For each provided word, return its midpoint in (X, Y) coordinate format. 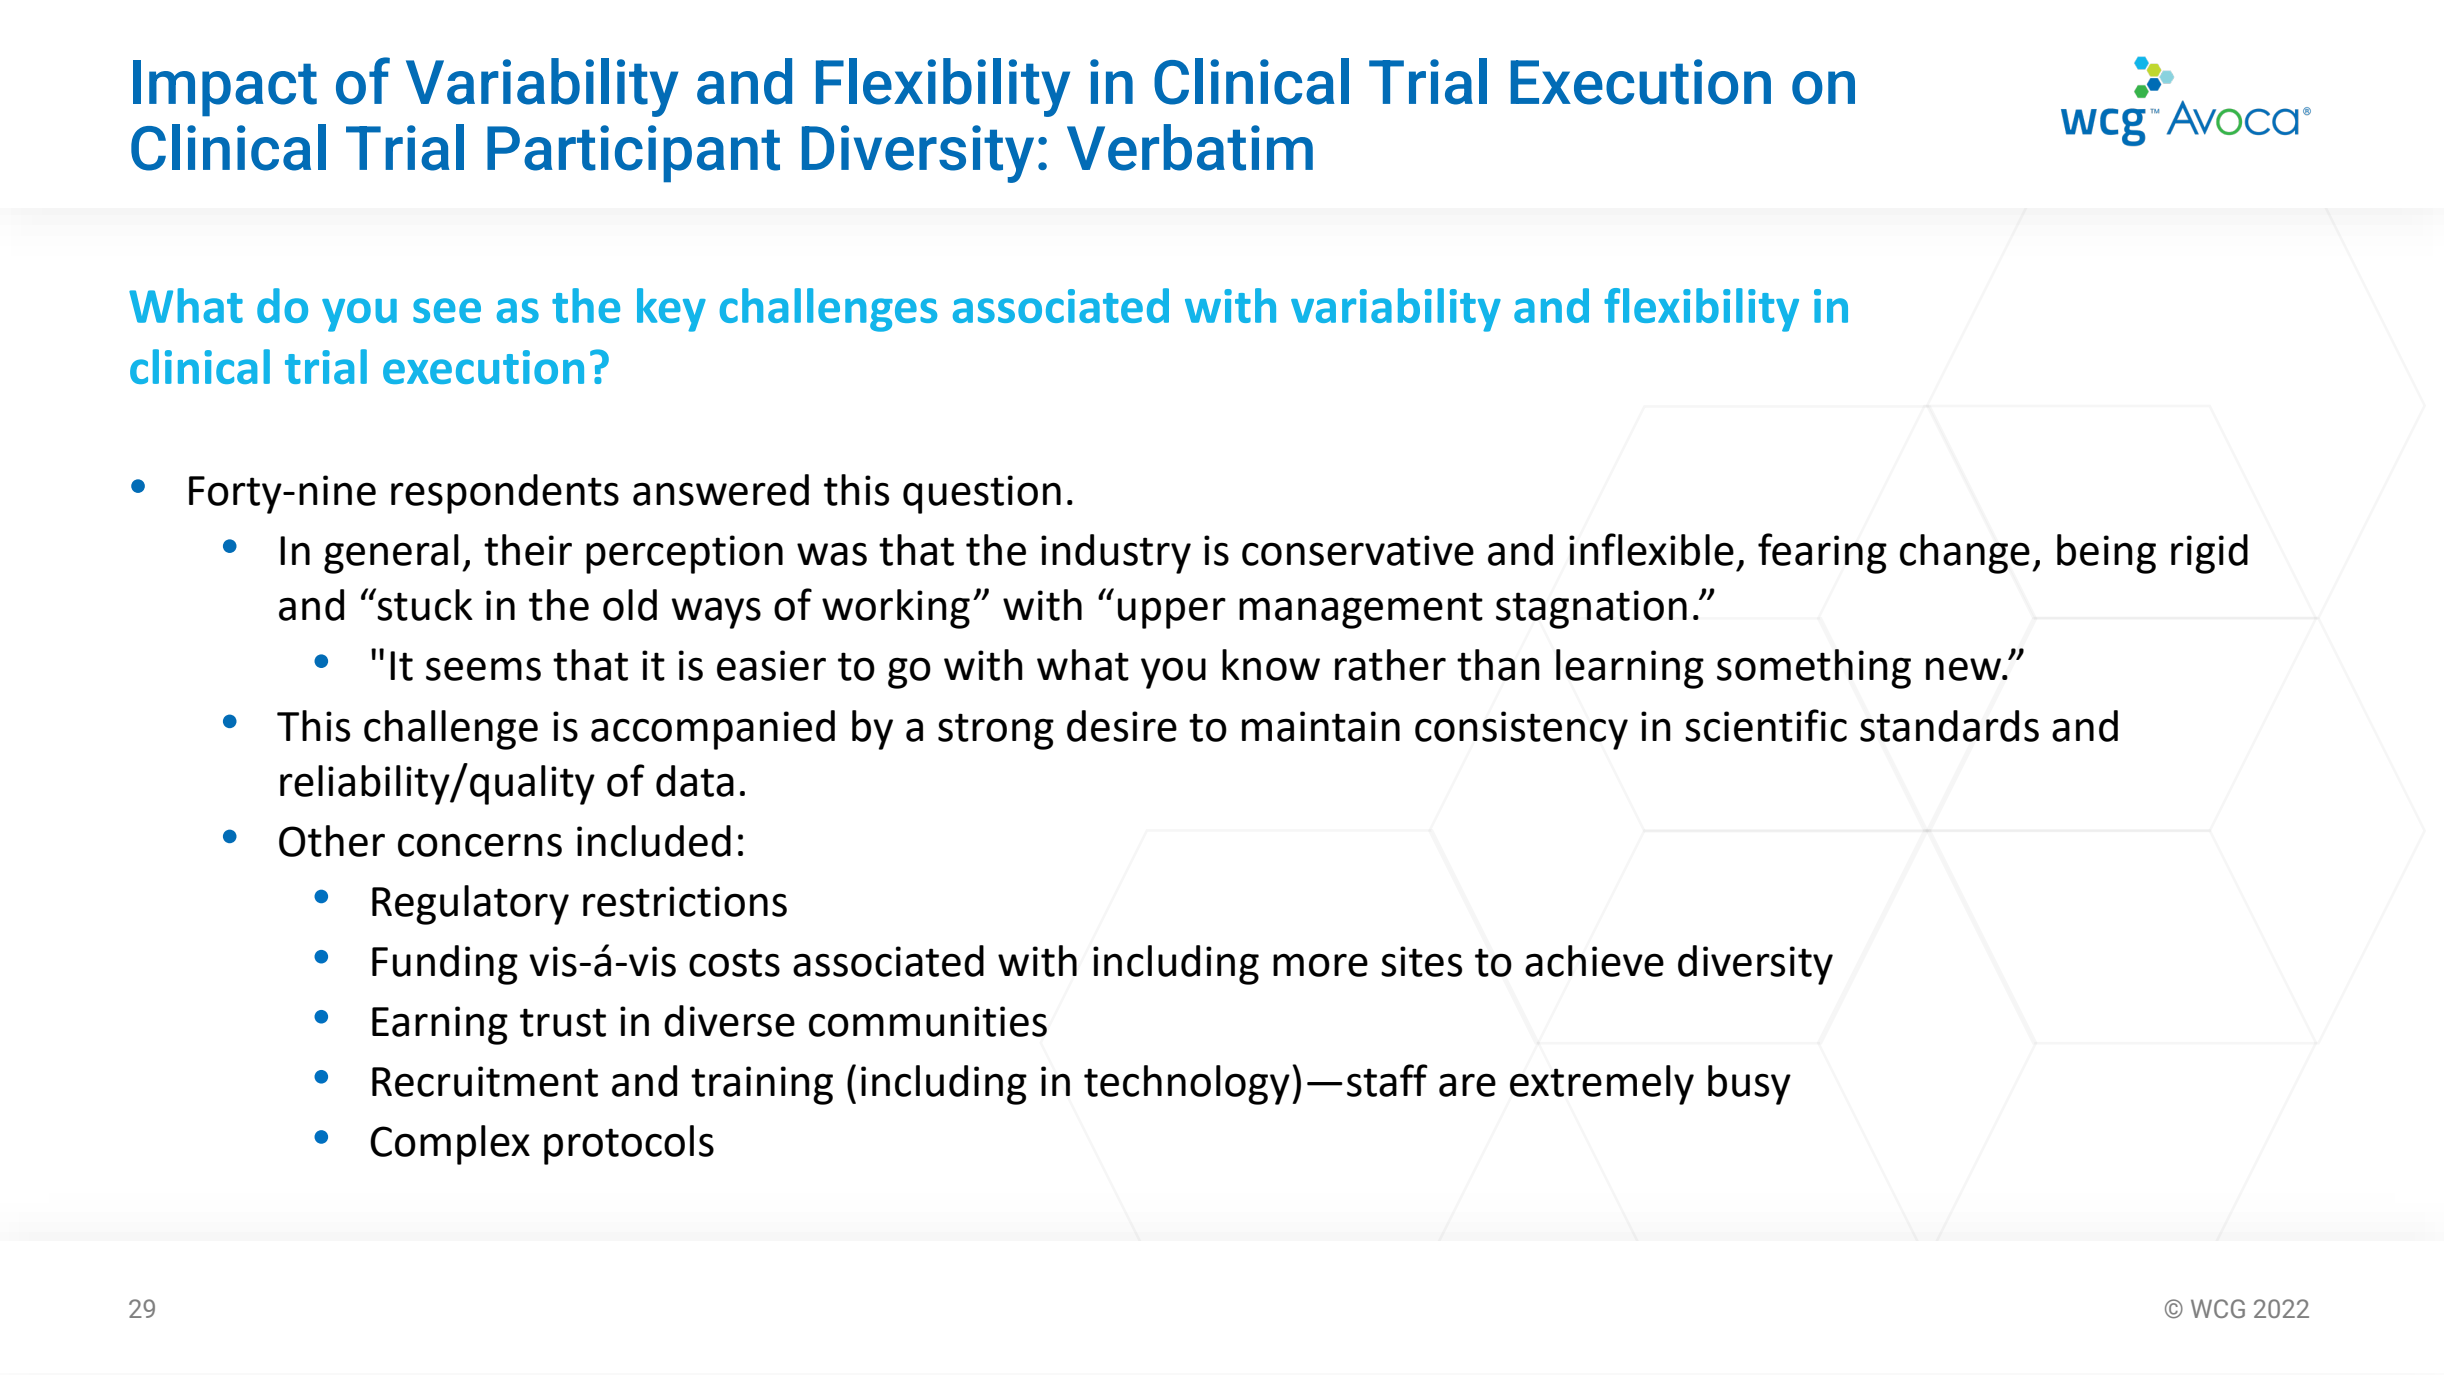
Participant (633, 154)
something (1814, 669)
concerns (480, 845)
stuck (425, 605)
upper (1172, 613)
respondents (505, 494)
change (1965, 554)
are (1467, 1085)
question (982, 494)
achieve (1594, 961)
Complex (450, 1145)
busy (1749, 1085)
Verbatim (1190, 147)
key (671, 310)
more (1320, 965)
